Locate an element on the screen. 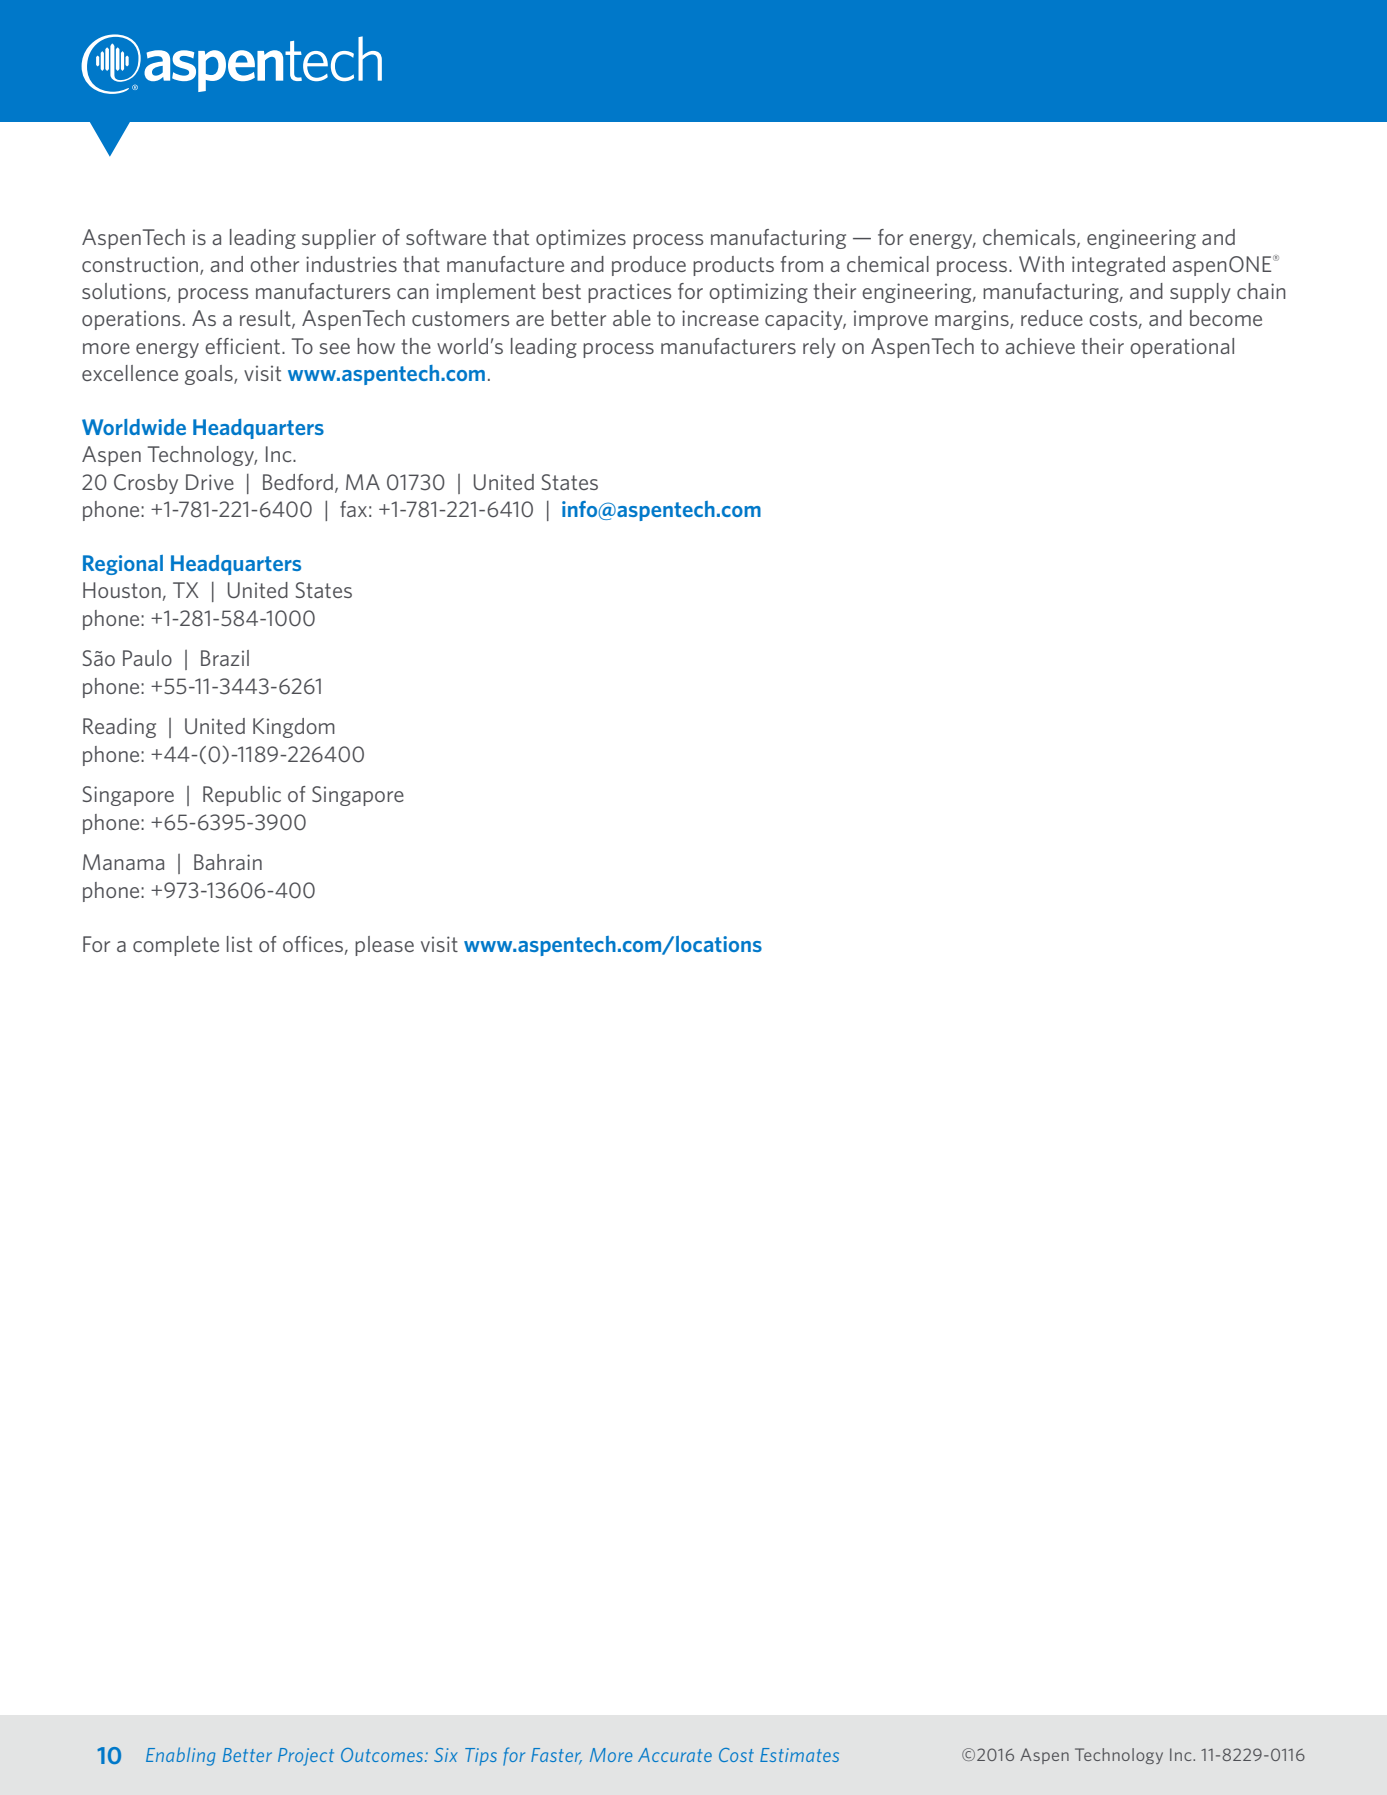 This screenshot has height=1795, width=1387. Project is located at coordinates (306, 1757).
